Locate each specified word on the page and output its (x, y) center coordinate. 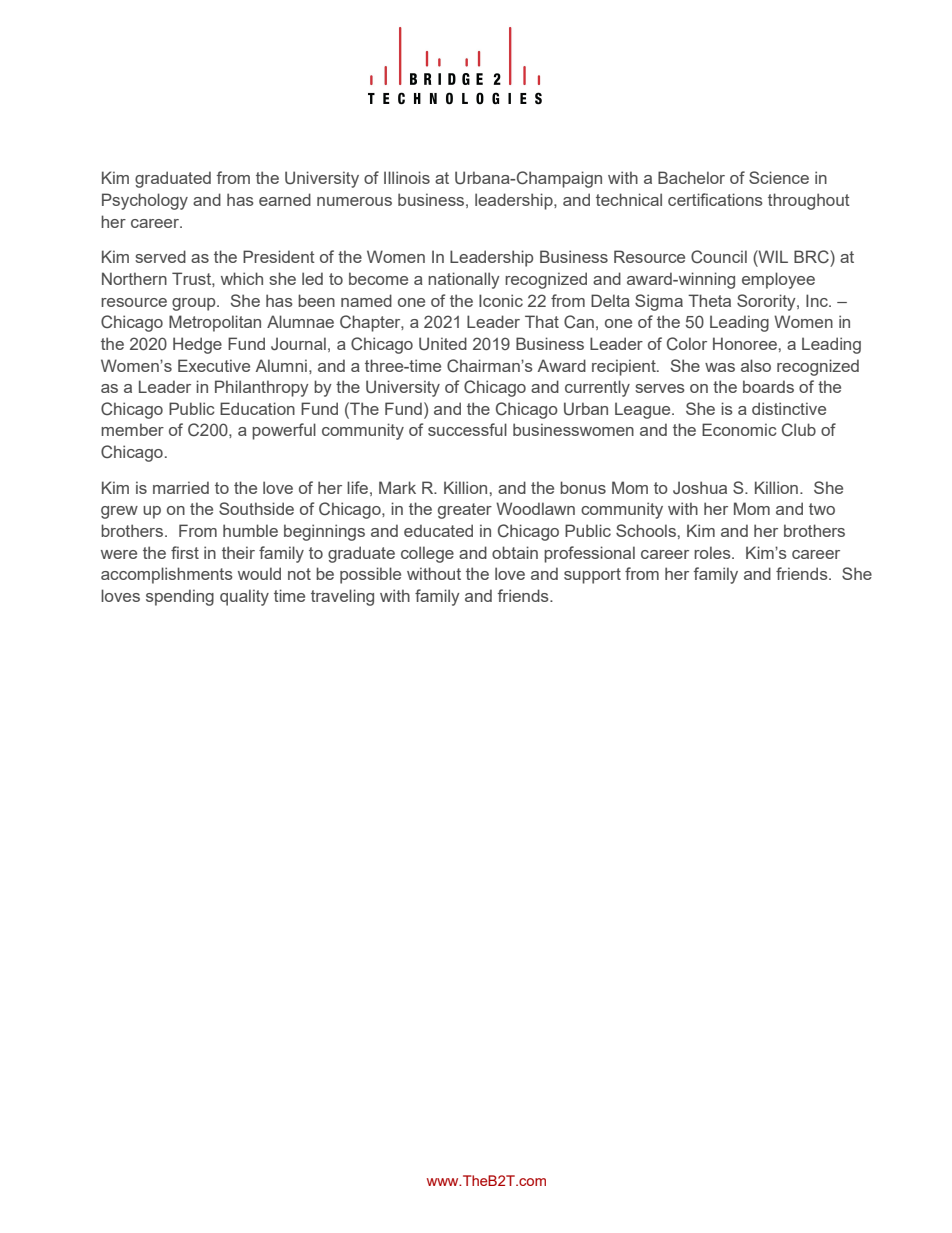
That (542, 321)
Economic (739, 429)
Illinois (407, 177)
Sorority (767, 302)
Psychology (145, 201)
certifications (715, 199)
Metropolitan (215, 323)
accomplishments (167, 575)
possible (370, 575)
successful (467, 429)
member (132, 429)
